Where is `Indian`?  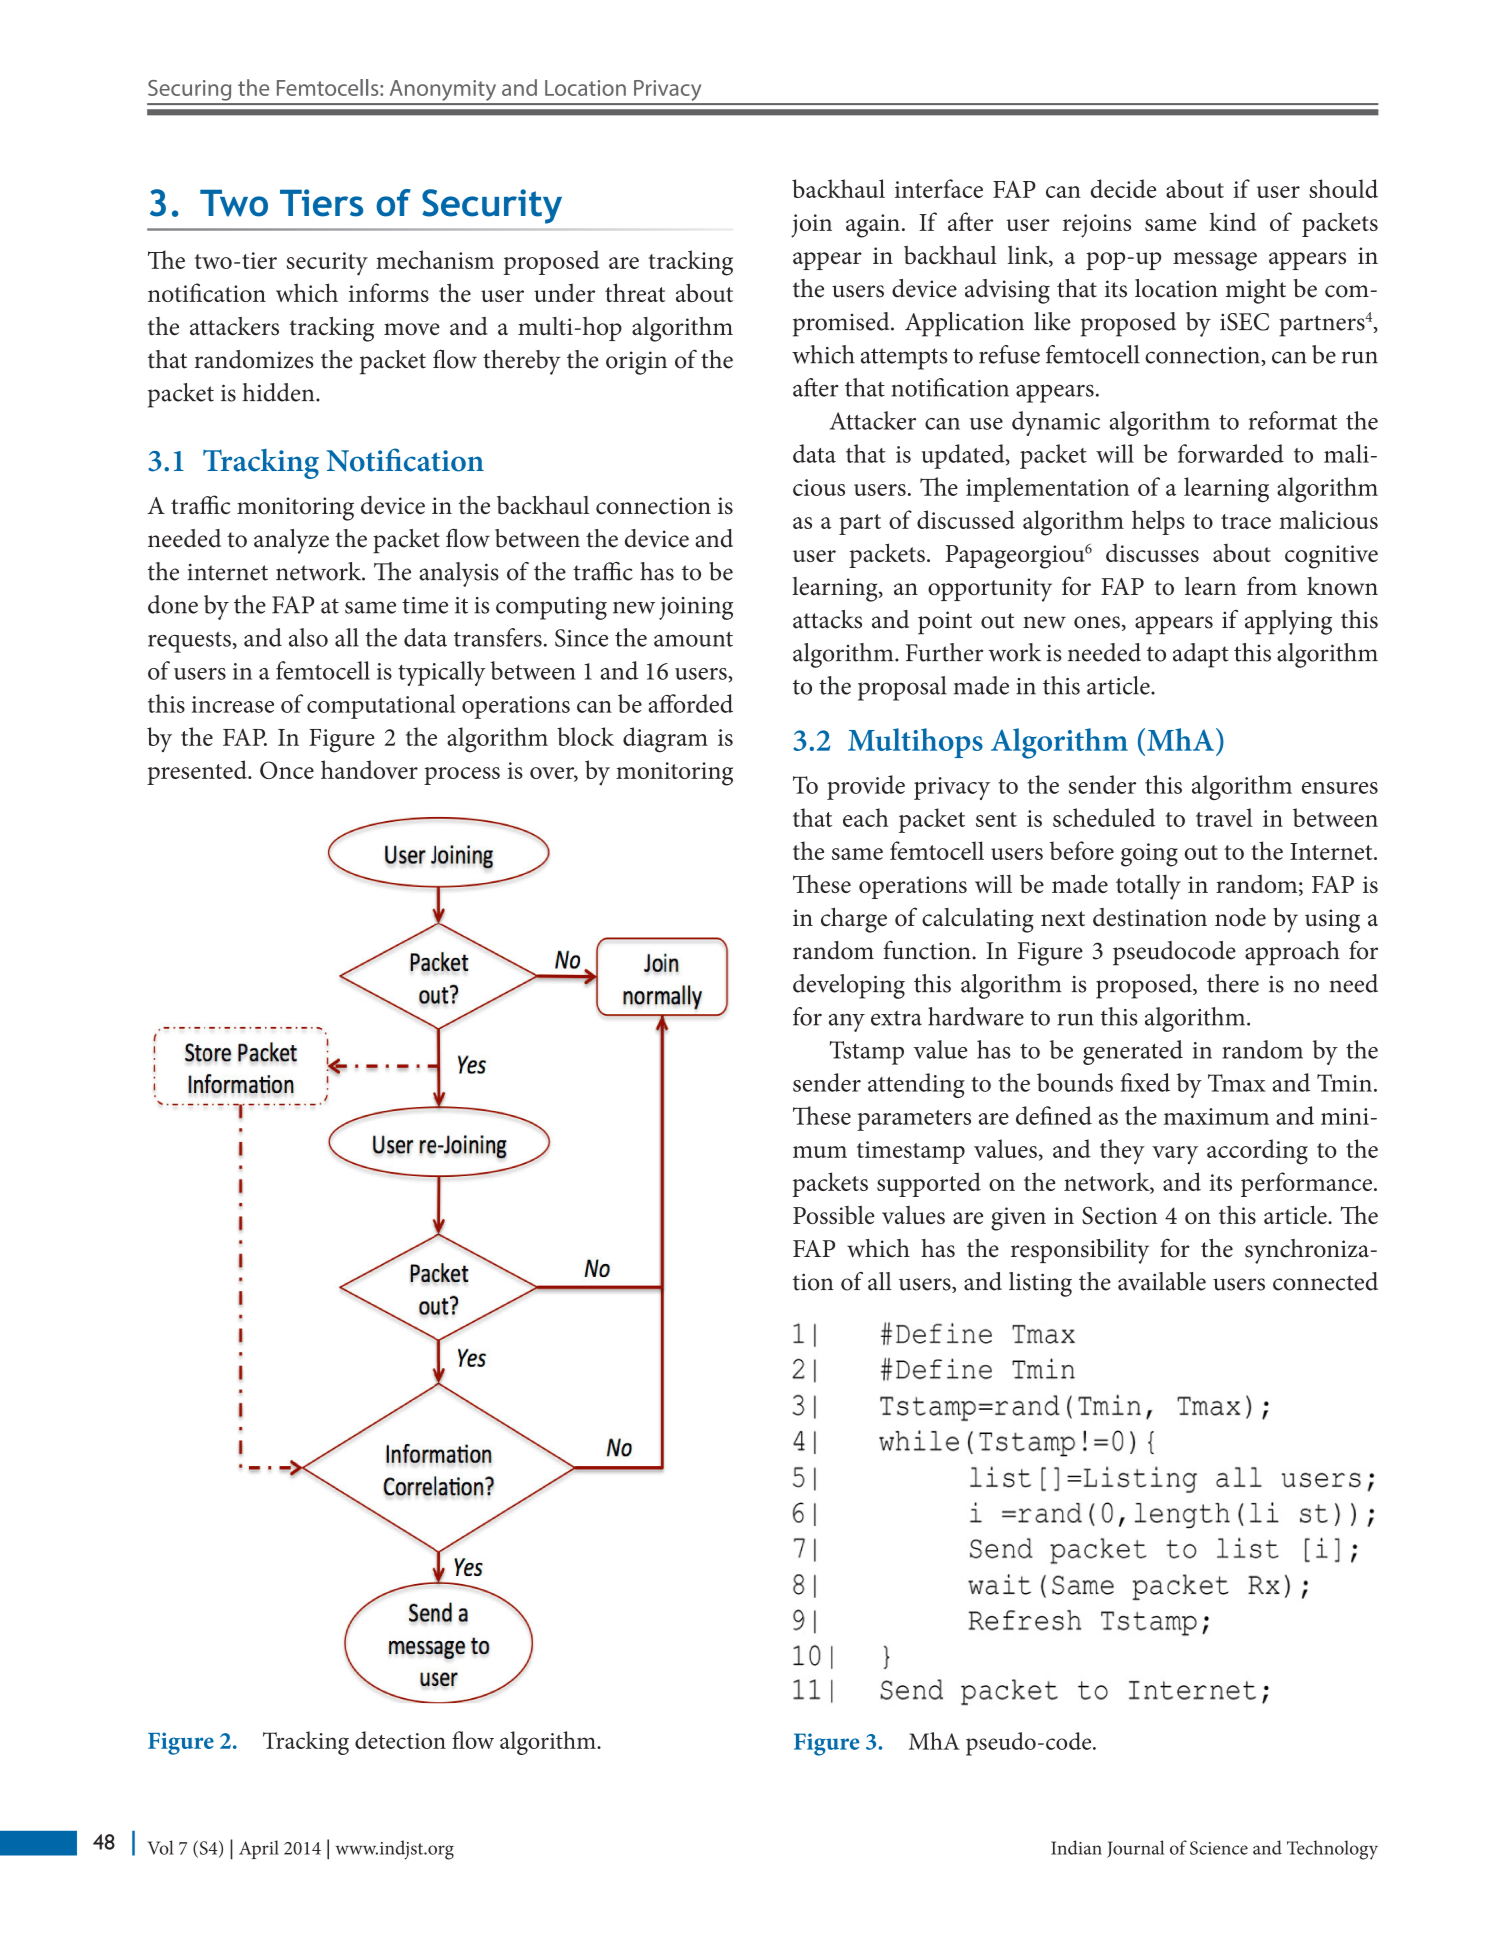 Indian is located at coordinates (1076, 1847).
